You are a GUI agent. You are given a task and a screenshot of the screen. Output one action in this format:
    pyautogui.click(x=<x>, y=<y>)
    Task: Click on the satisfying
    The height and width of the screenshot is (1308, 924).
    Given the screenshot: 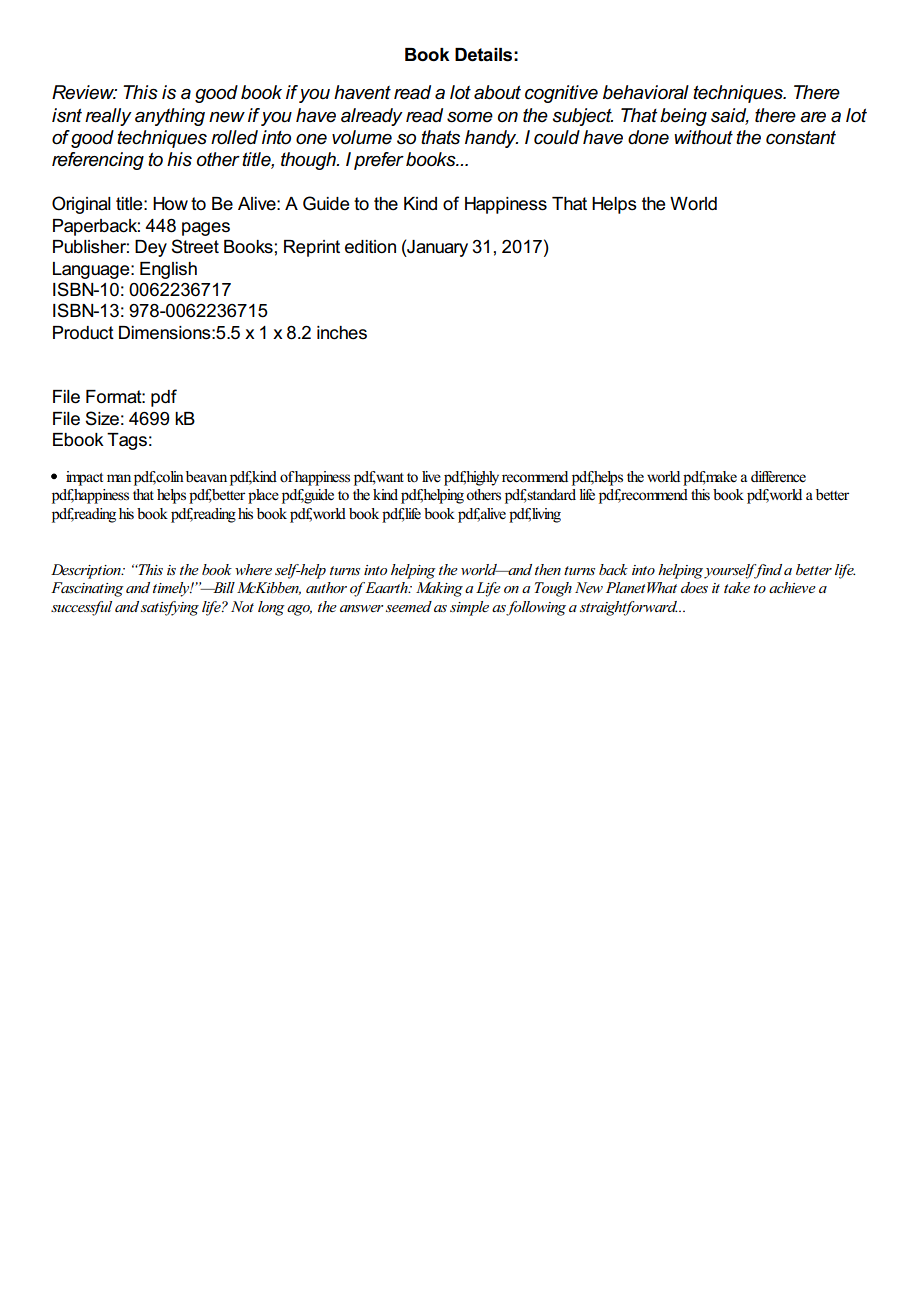 What is the action you would take?
    pyautogui.click(x=170, y=608)
